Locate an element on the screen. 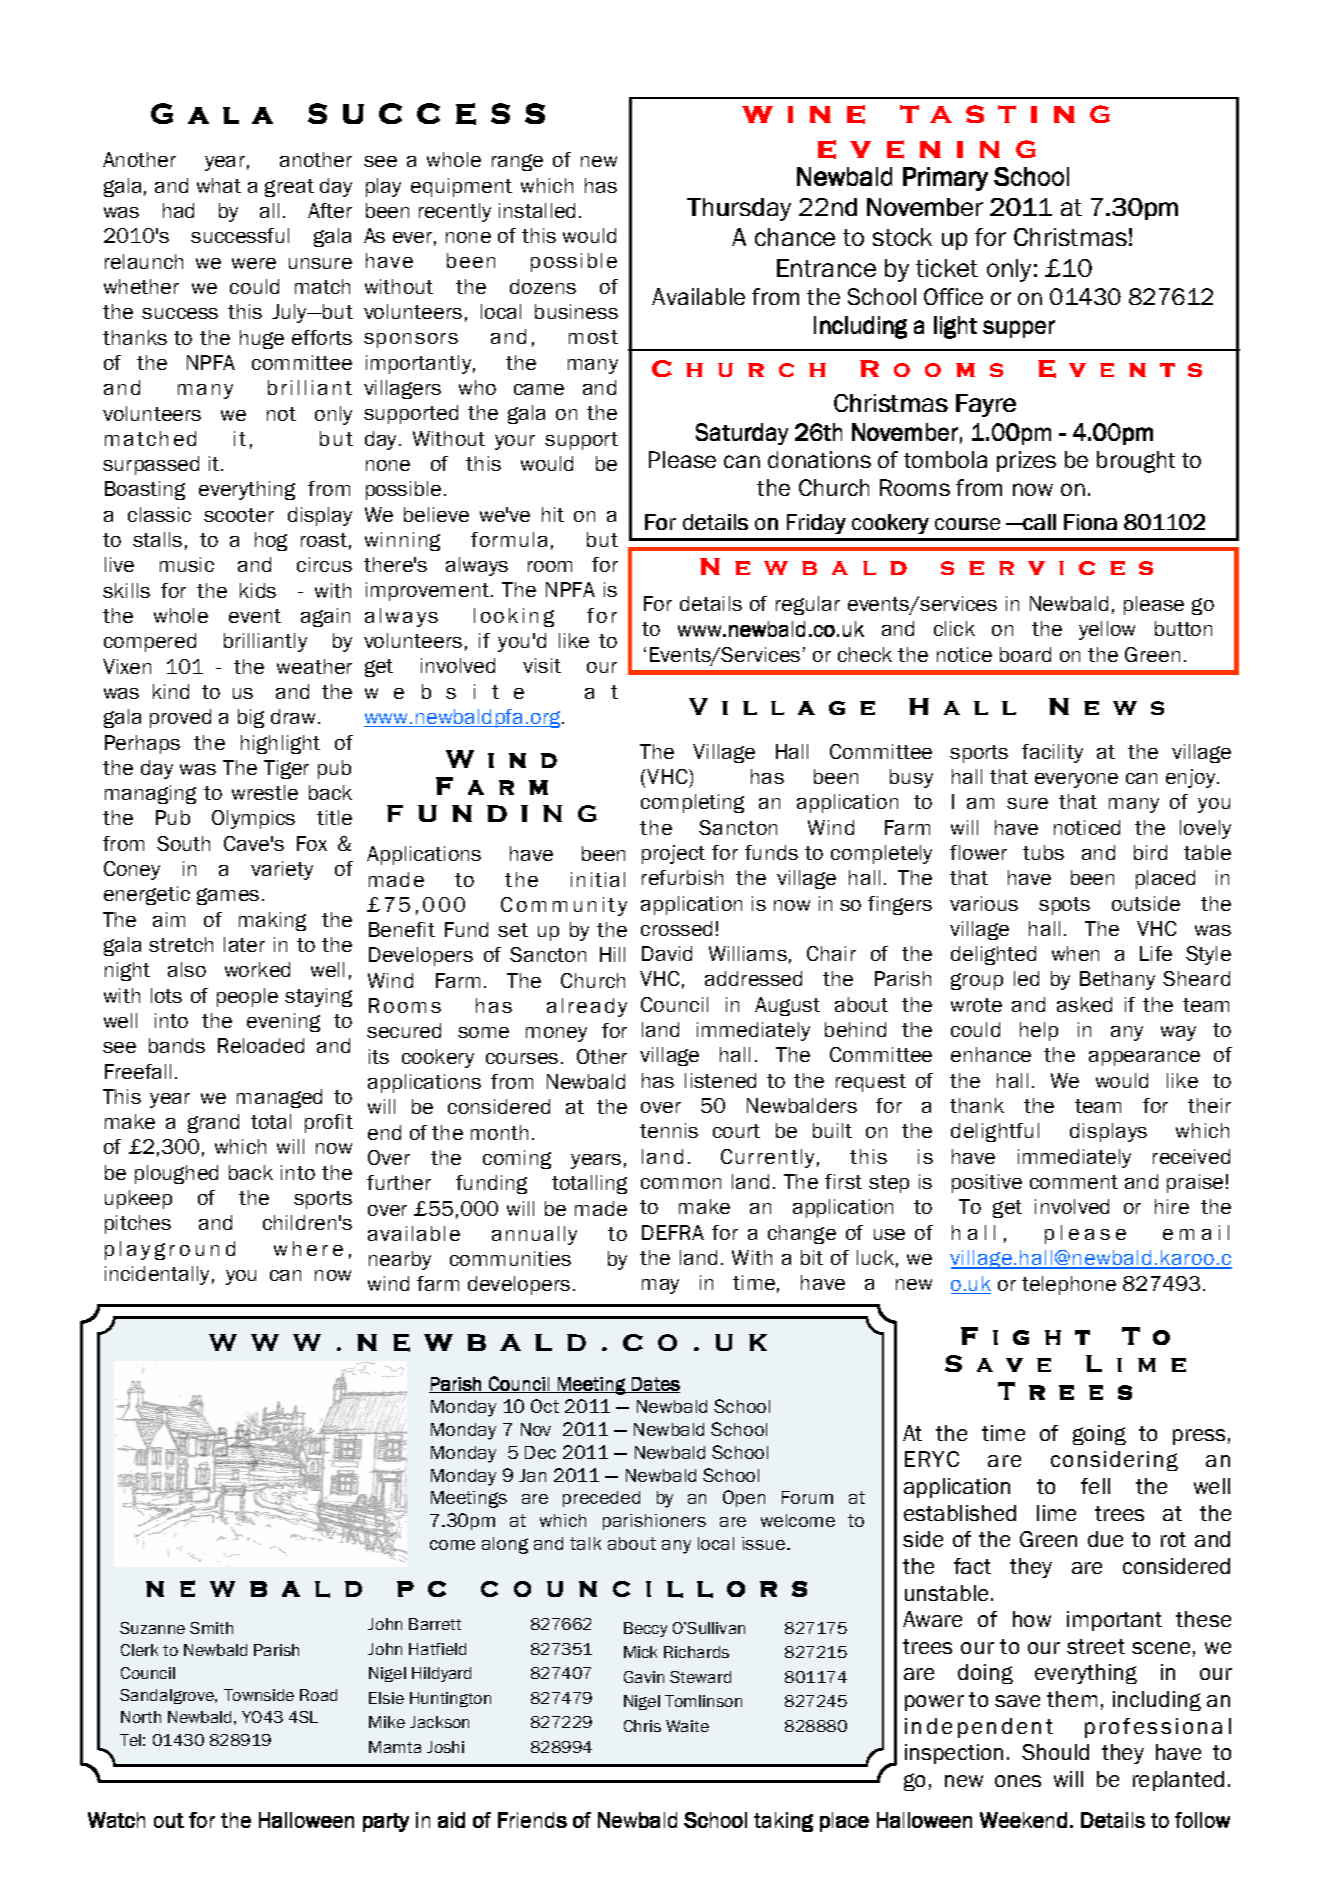 This screenshot has height=1889, width=1335. big is located at coordinates (251, 718).
